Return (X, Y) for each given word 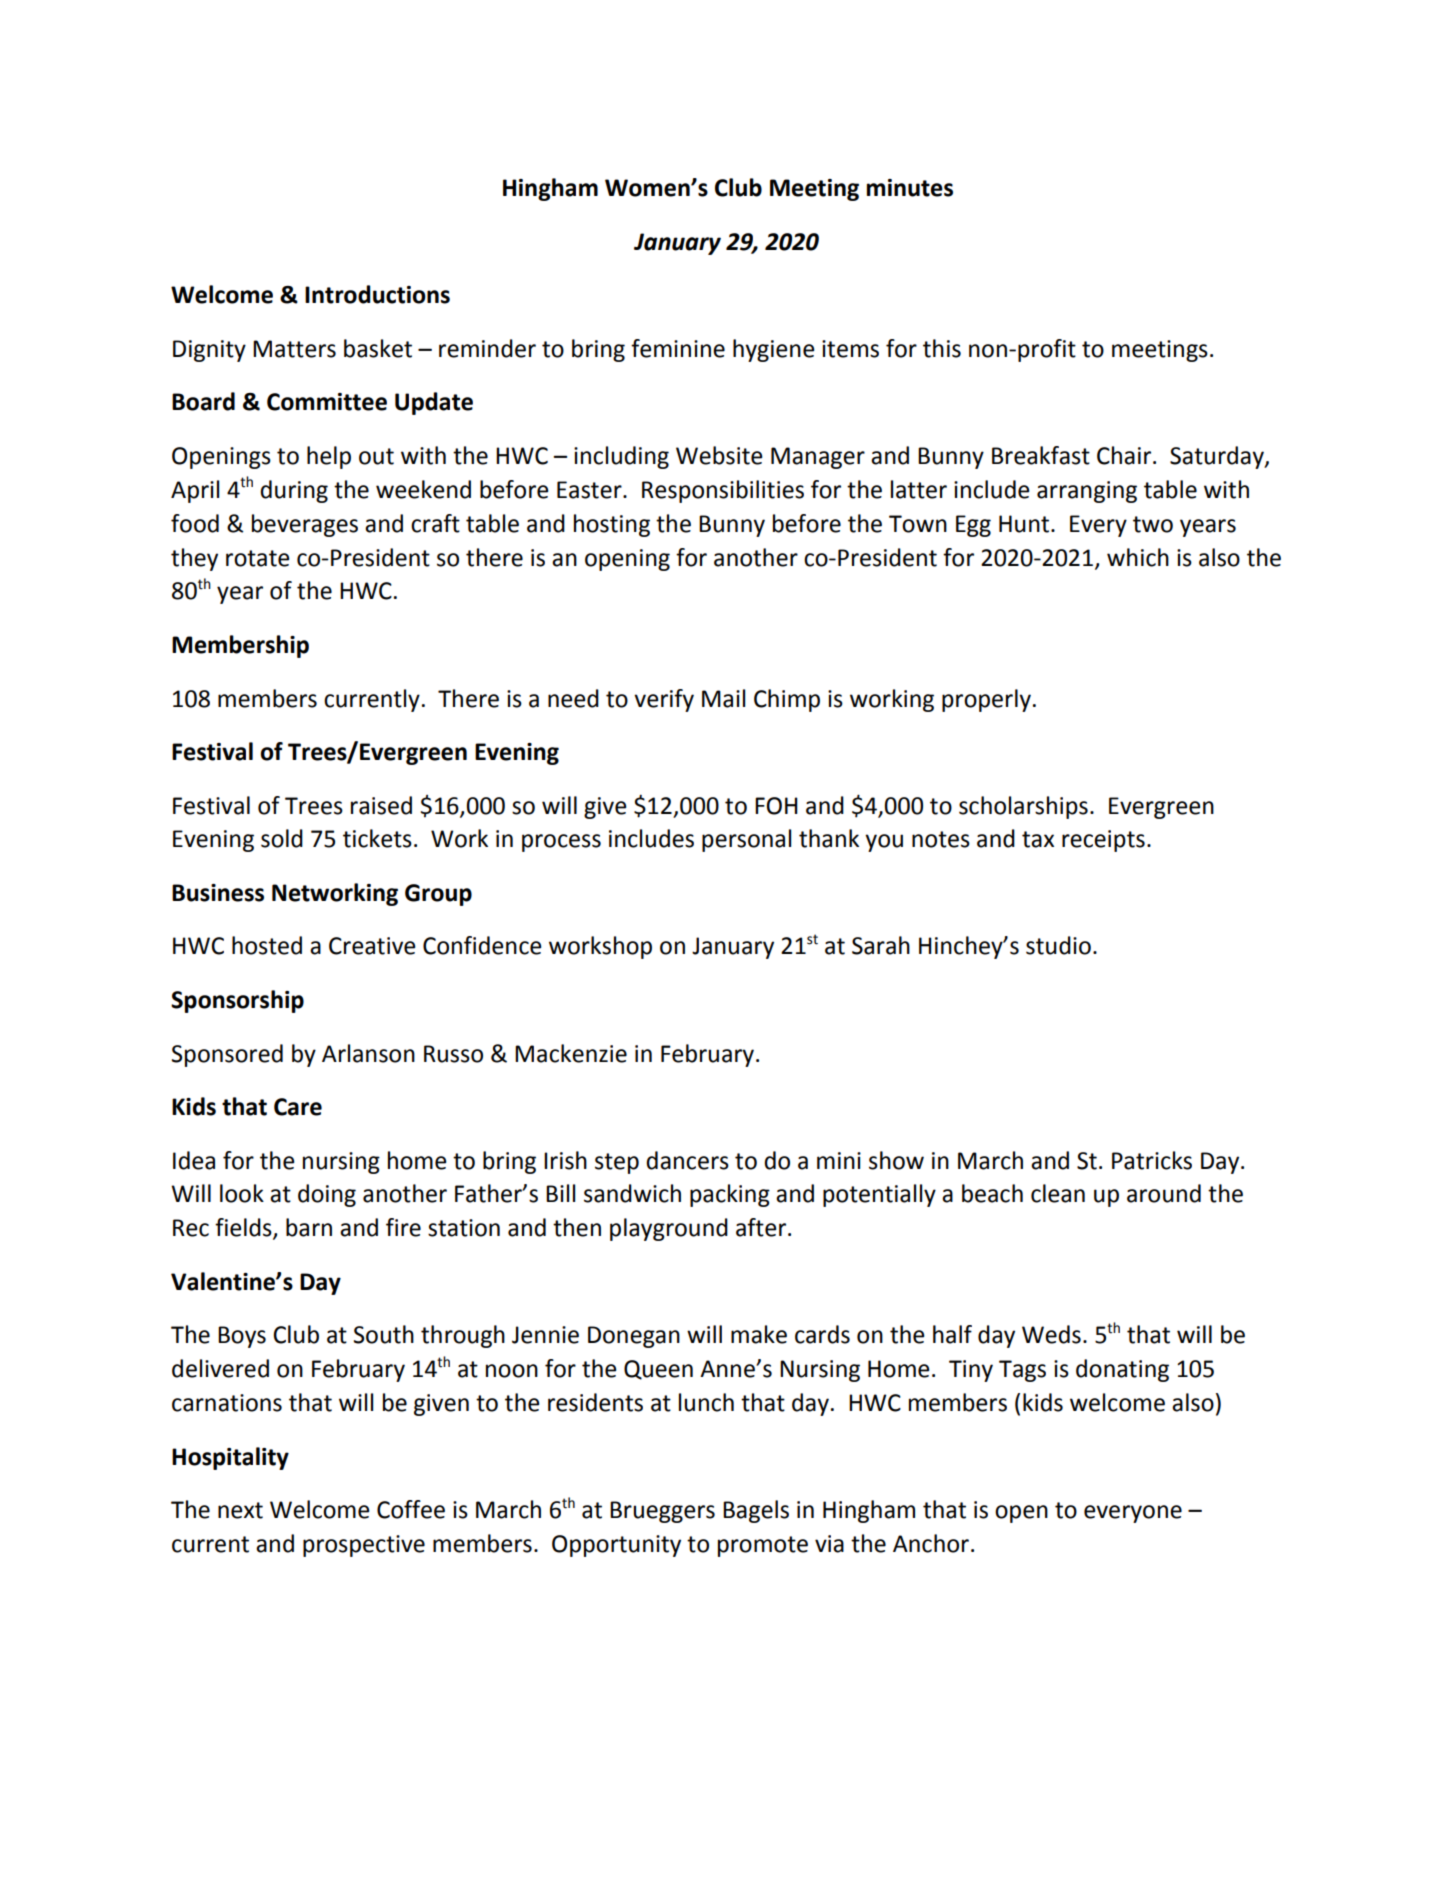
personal (746, 840)
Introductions (377, 294)
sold (282, 838)
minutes (910, 188)
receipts (1103, 841)
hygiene (773, 350)
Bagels (756, 1511)
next (240, 1510)
